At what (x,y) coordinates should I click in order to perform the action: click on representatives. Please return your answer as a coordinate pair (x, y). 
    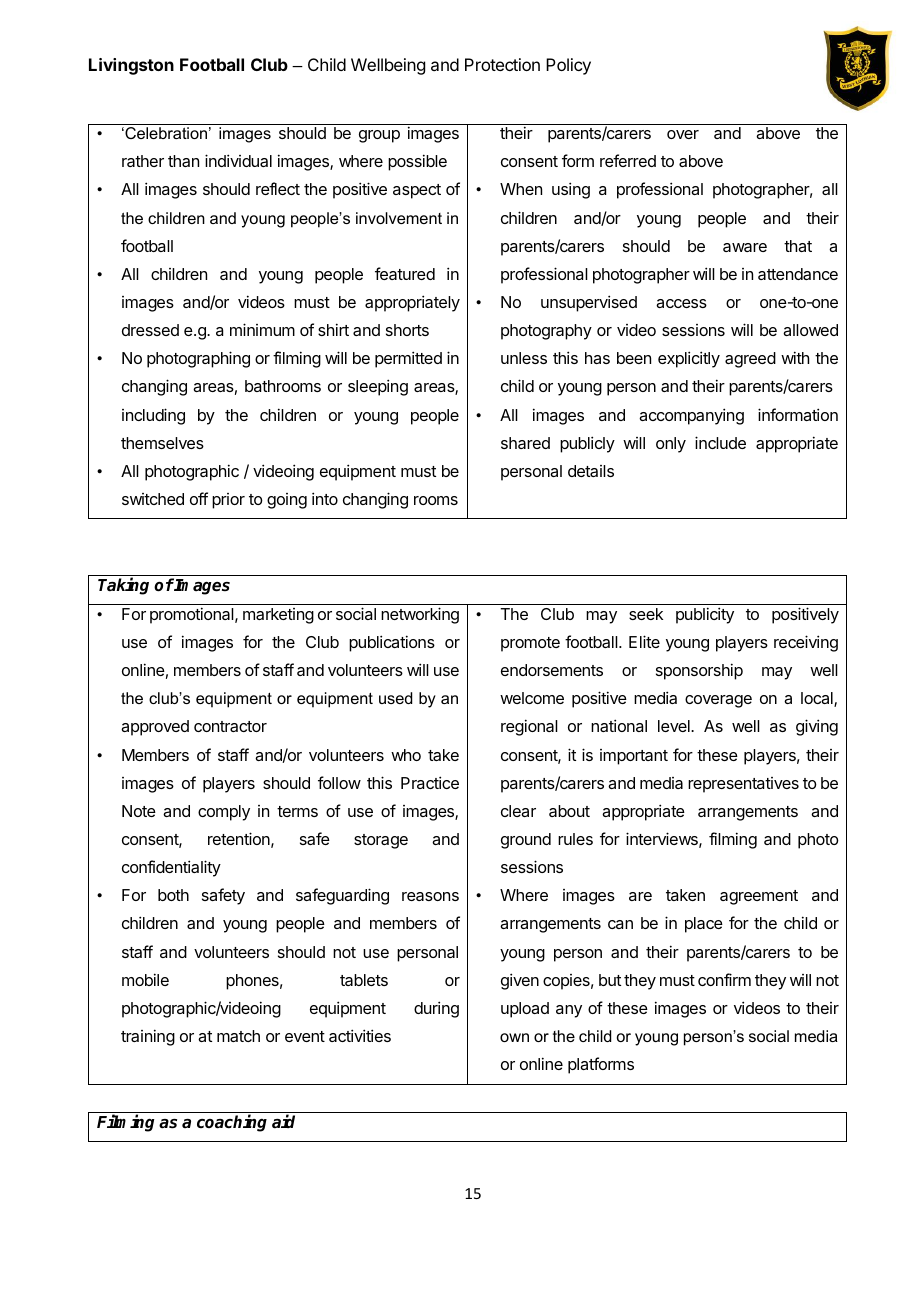
    Looking at the image, I should click on (743, 785).
